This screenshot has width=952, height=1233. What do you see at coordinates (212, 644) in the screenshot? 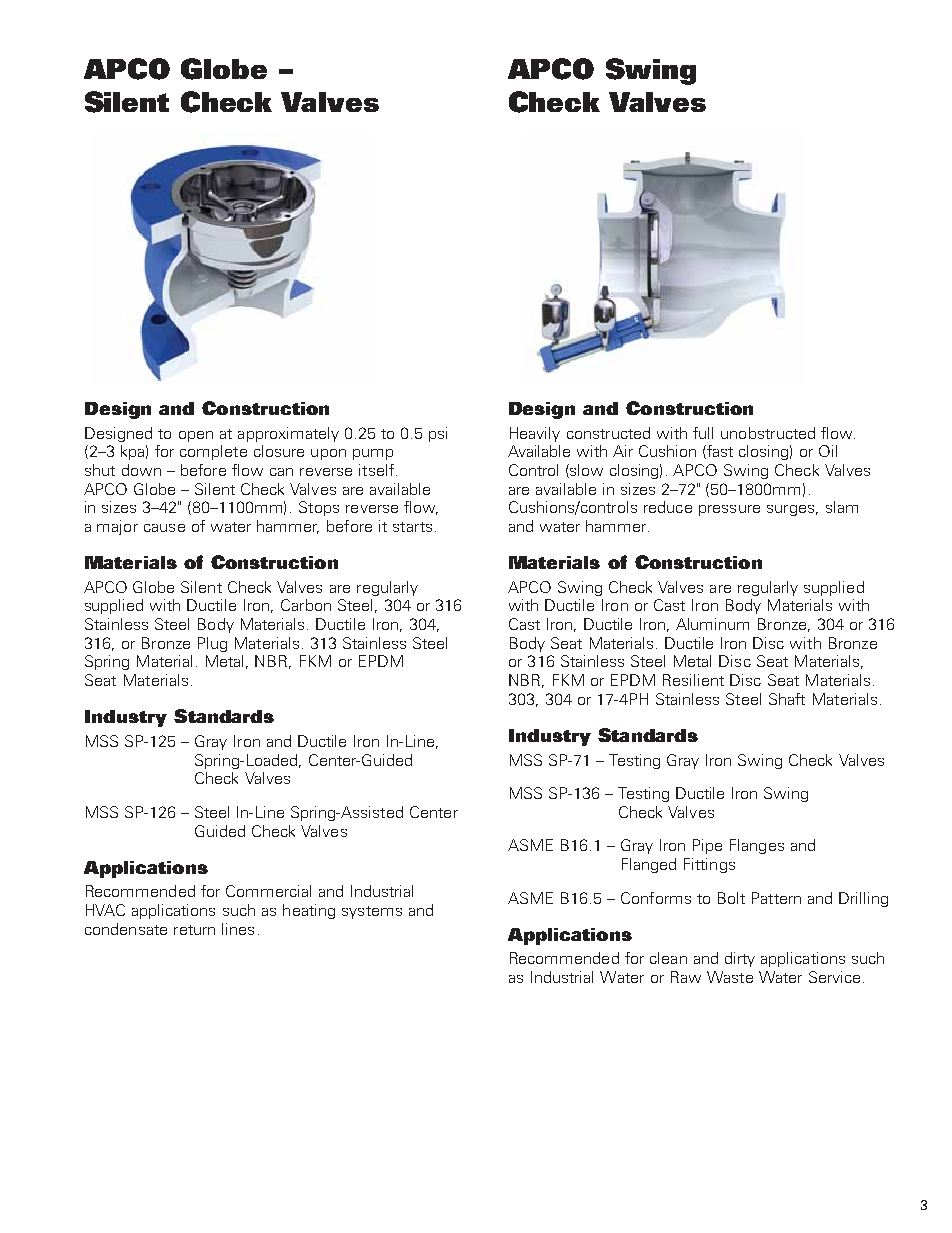
I see `Plug` at bounding box center [212, 644].
